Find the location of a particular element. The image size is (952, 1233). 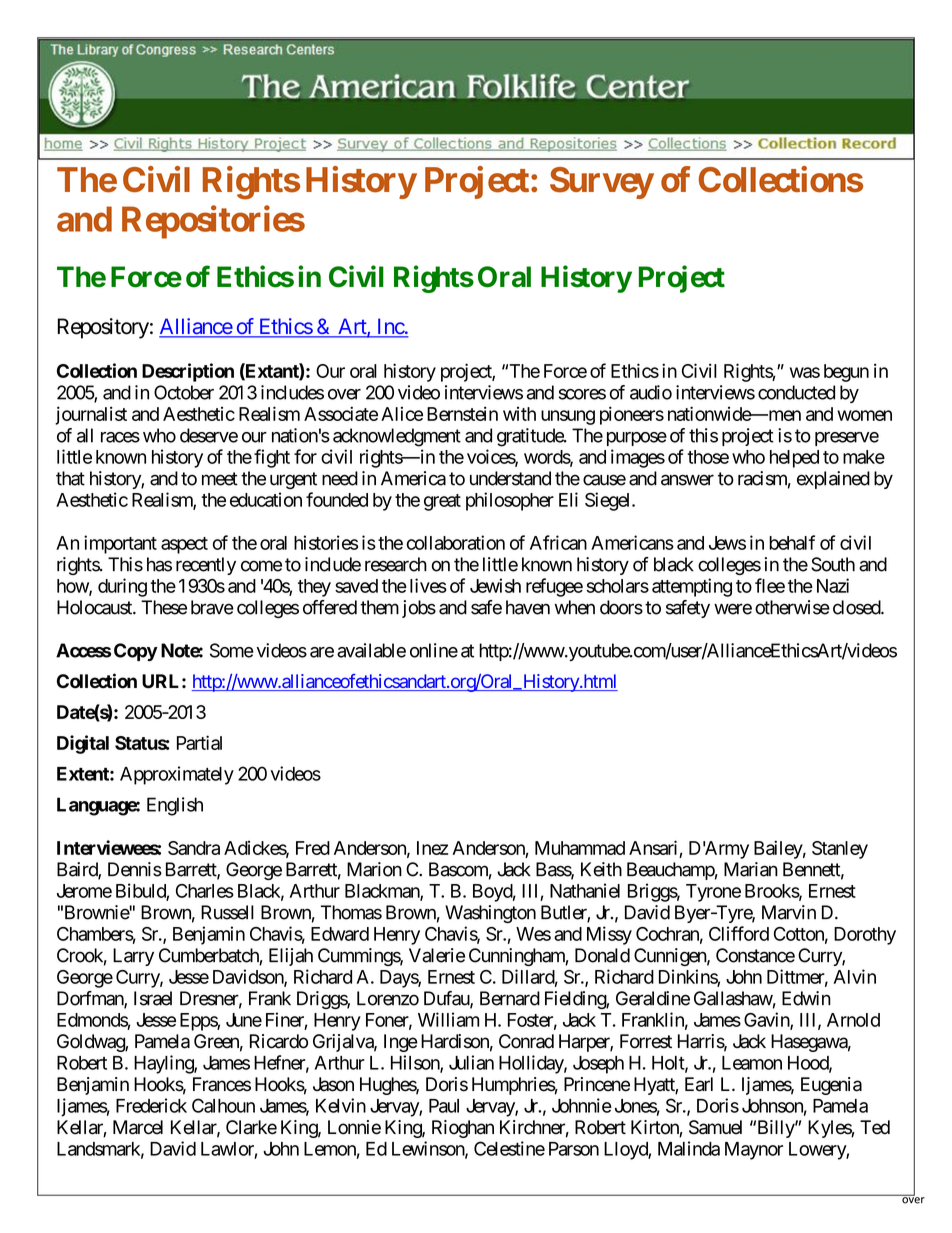

Bernstein is located at coordinates (462, 413).
